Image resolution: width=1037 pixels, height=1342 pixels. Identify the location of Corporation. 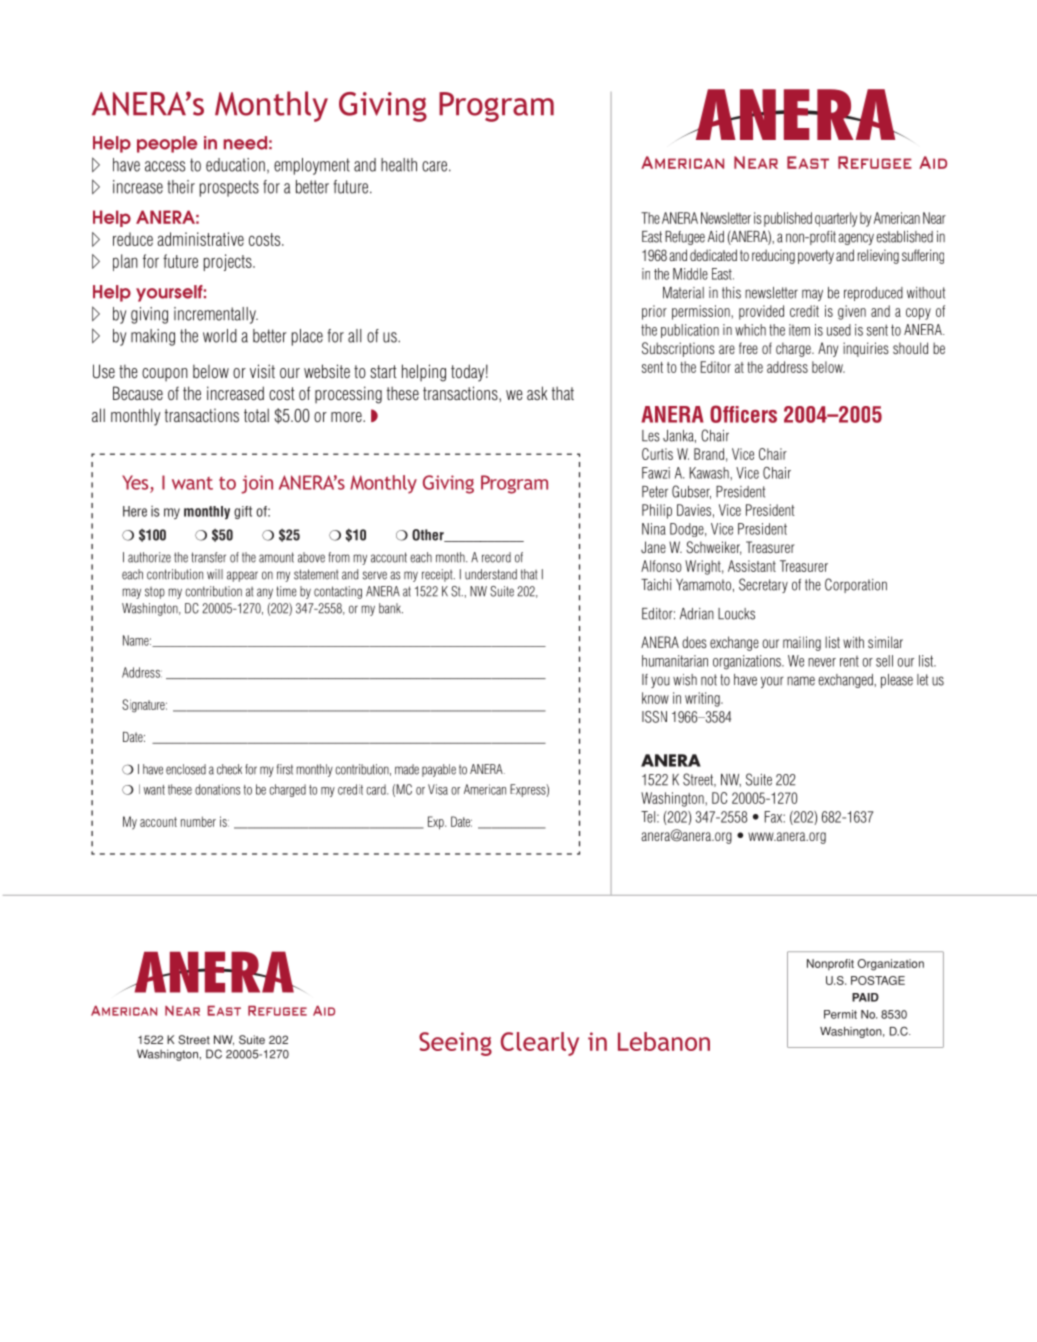
(856, 585).
